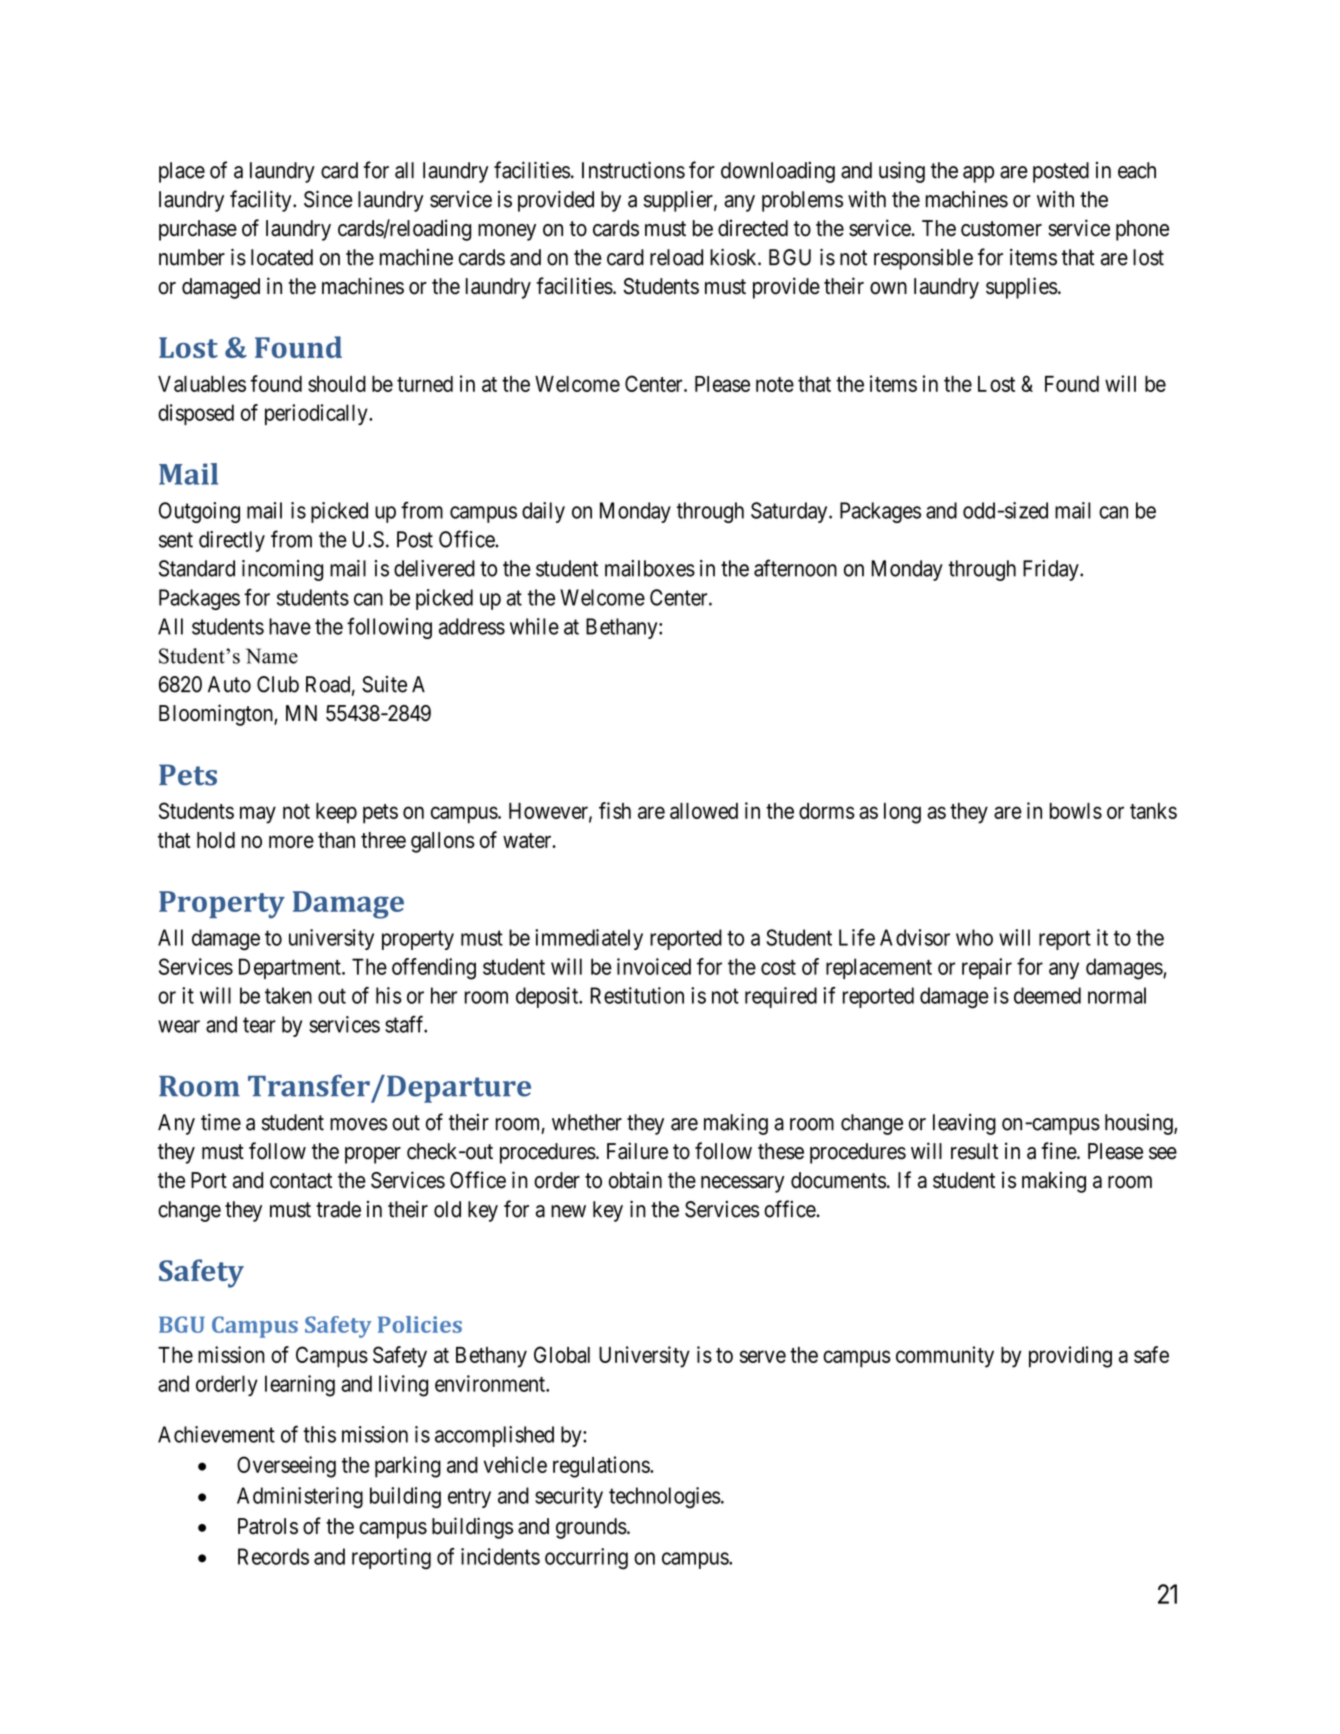  What do you see at coordinates (301, 1181) in the page?
I see `contact` at bounding box center [301, 1181].
